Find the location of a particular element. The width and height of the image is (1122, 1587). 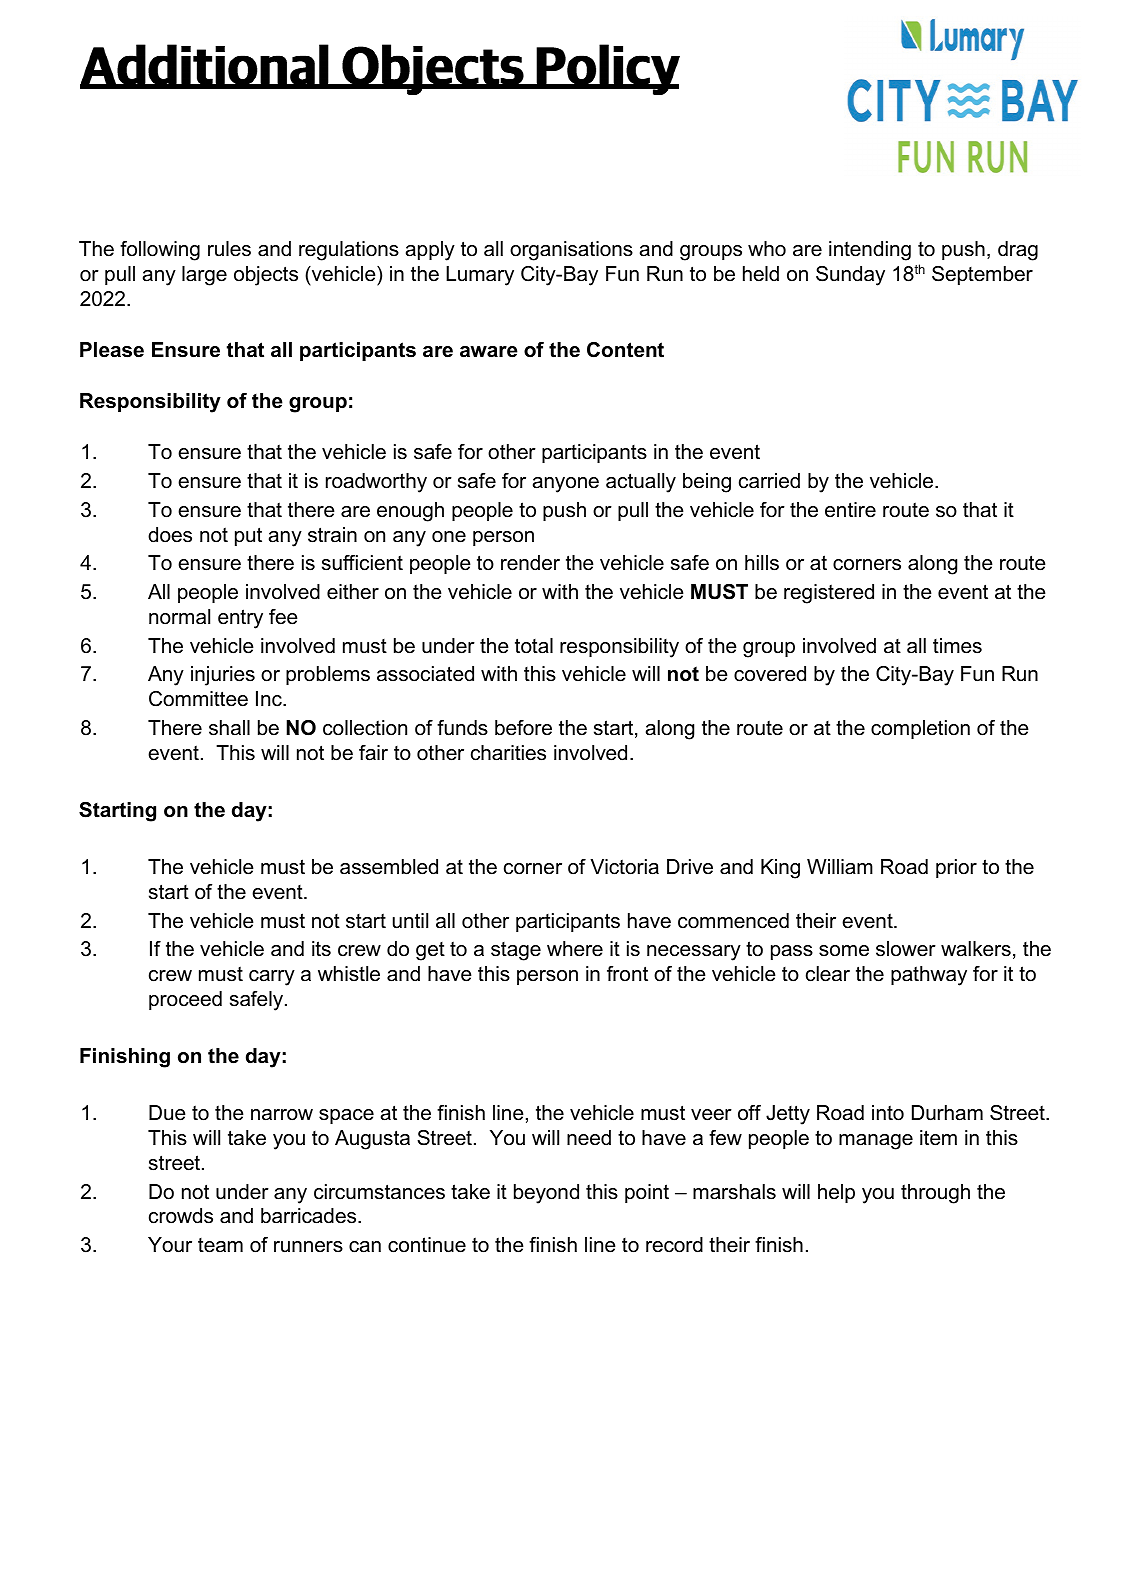

completion is located at coordinates (920, 729).
